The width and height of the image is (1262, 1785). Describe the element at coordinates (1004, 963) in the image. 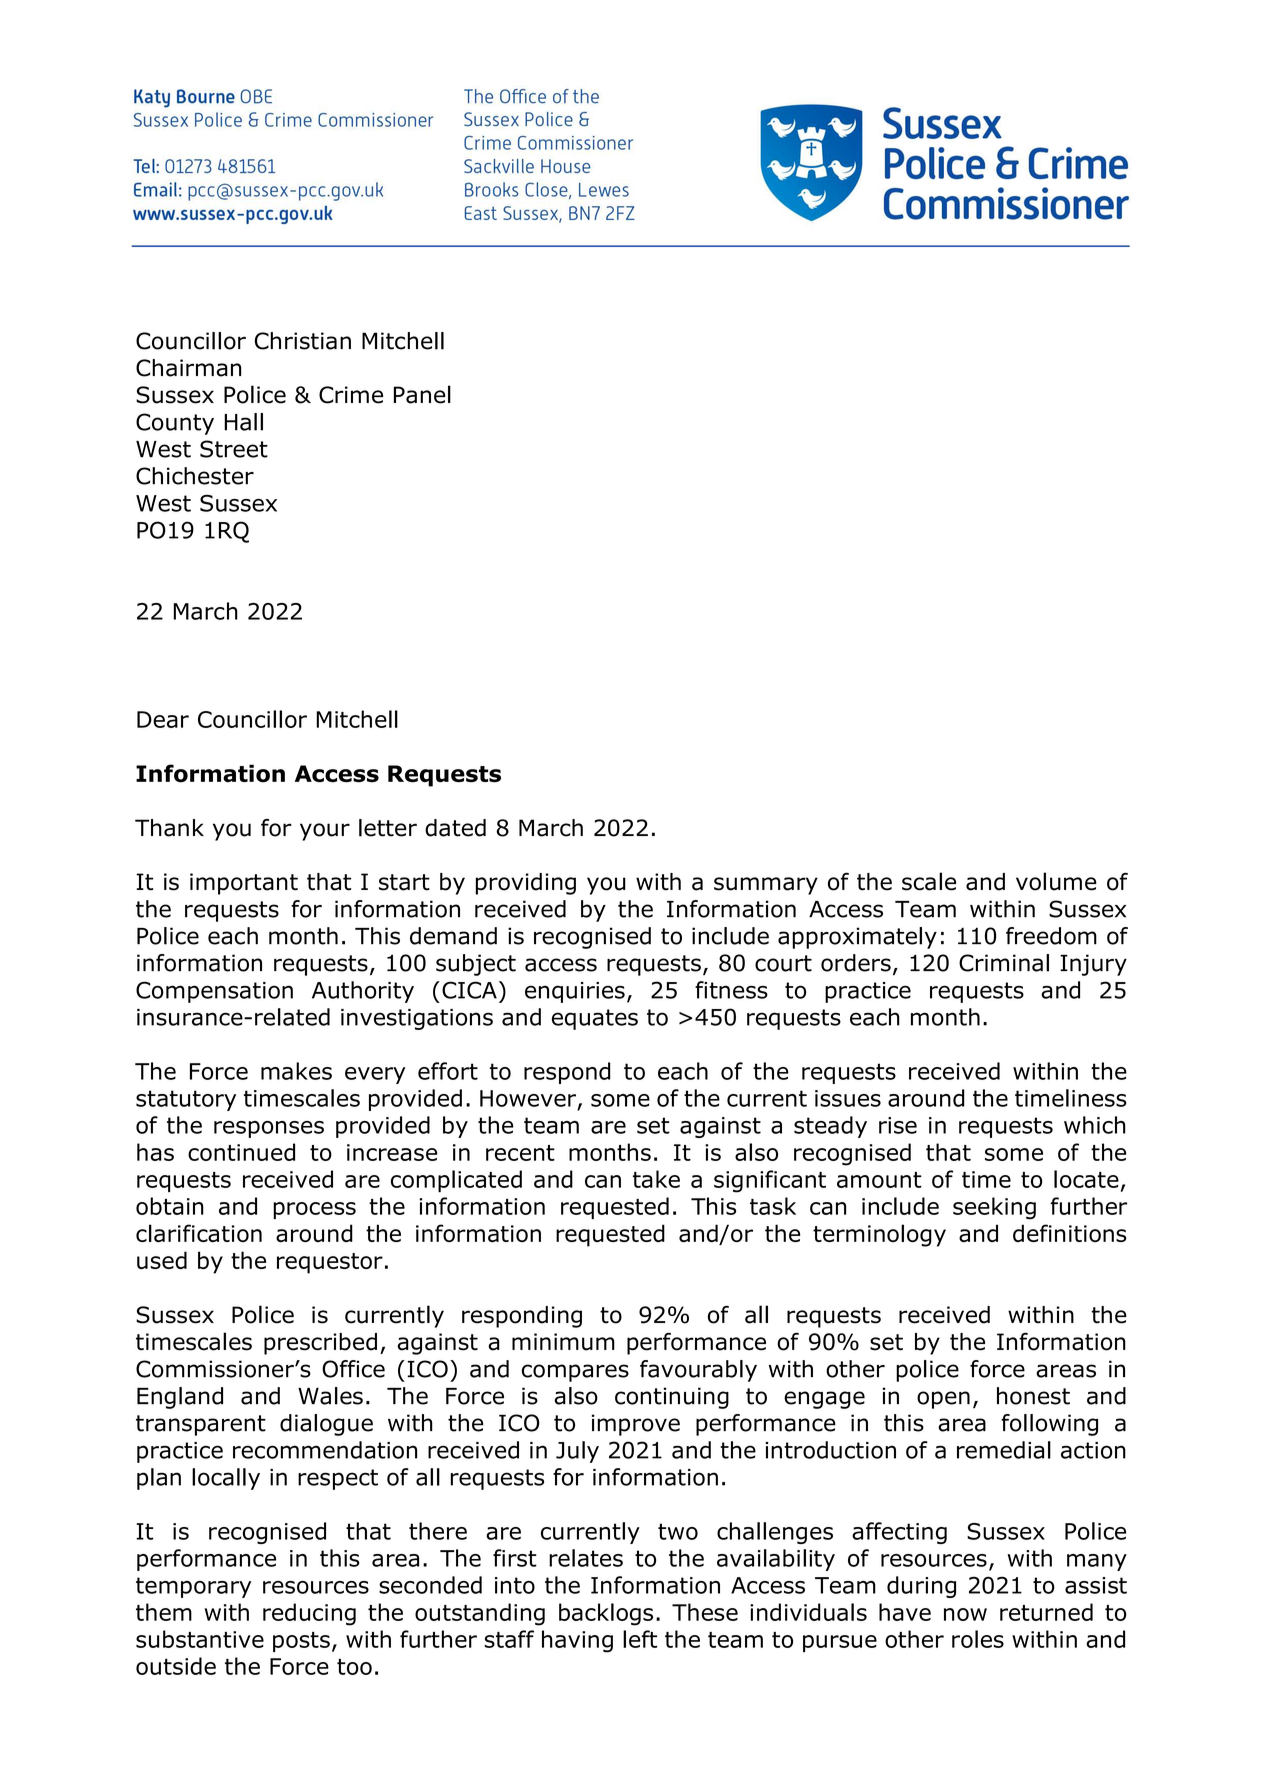

I see `Criminal` at that location.
